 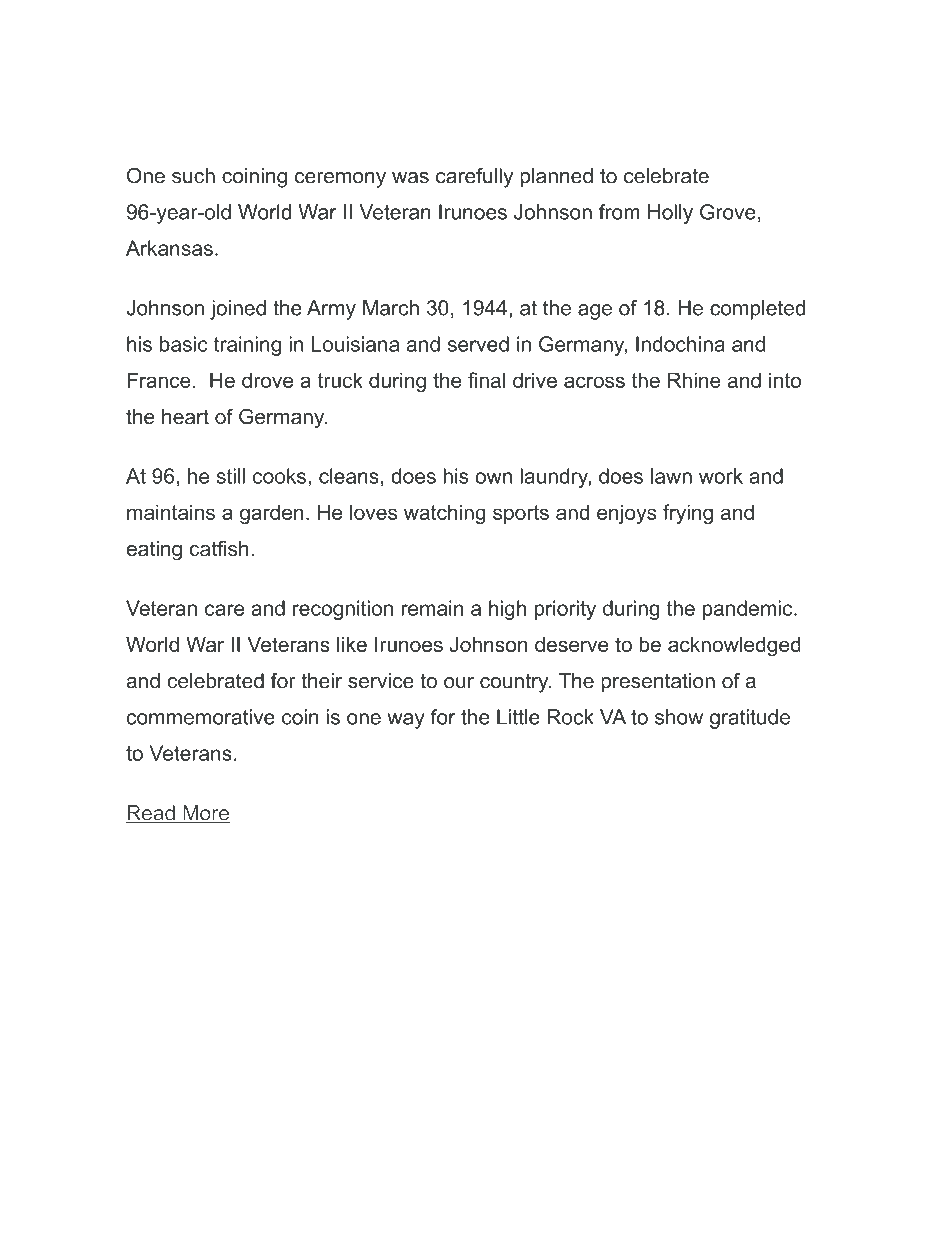 What do you see at coordinates (193, 176) in the screenshot?
I see `such` at bounding box center [193, 176].
